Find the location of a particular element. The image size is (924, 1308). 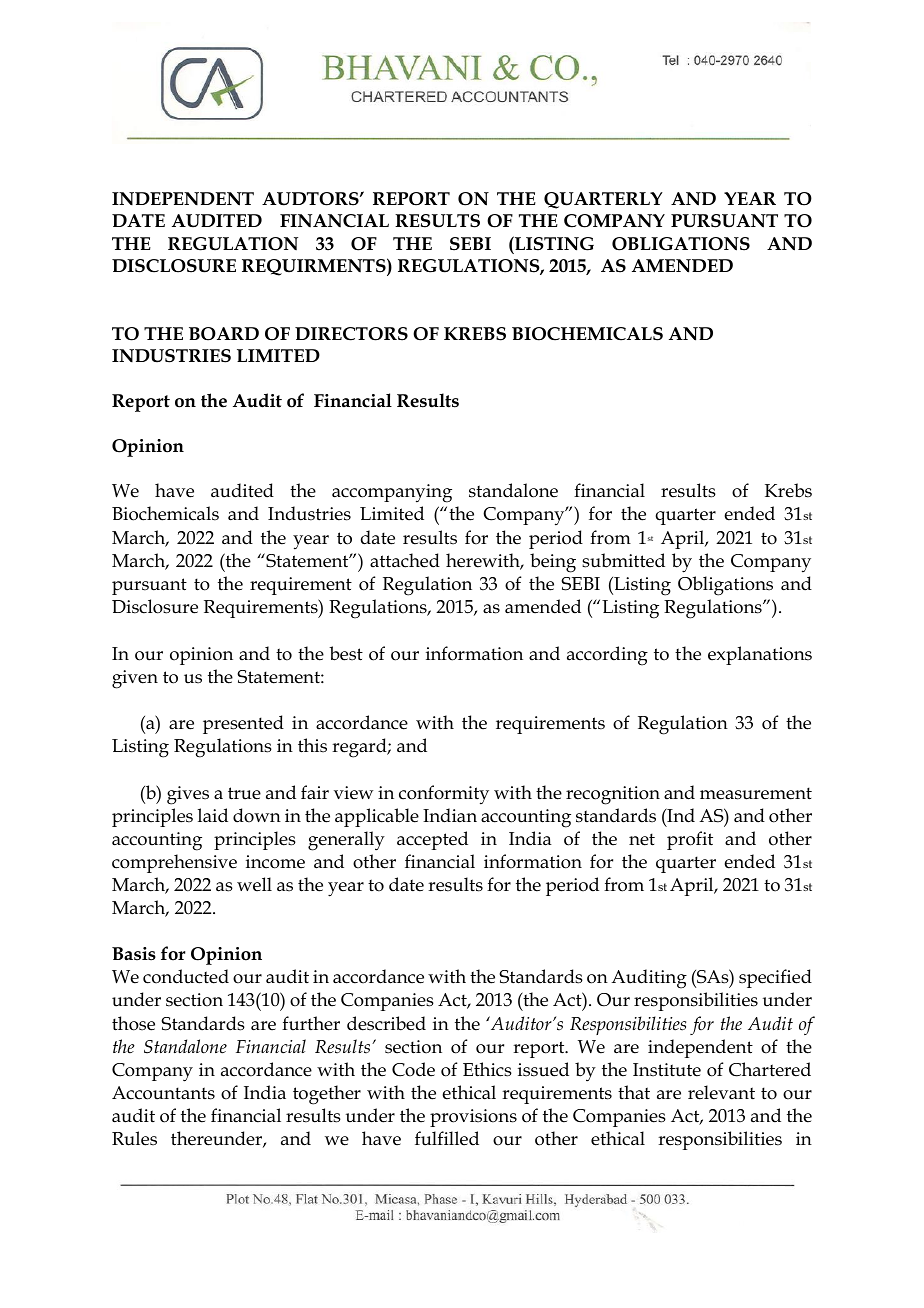

being is located at coordinates (553, 563).
